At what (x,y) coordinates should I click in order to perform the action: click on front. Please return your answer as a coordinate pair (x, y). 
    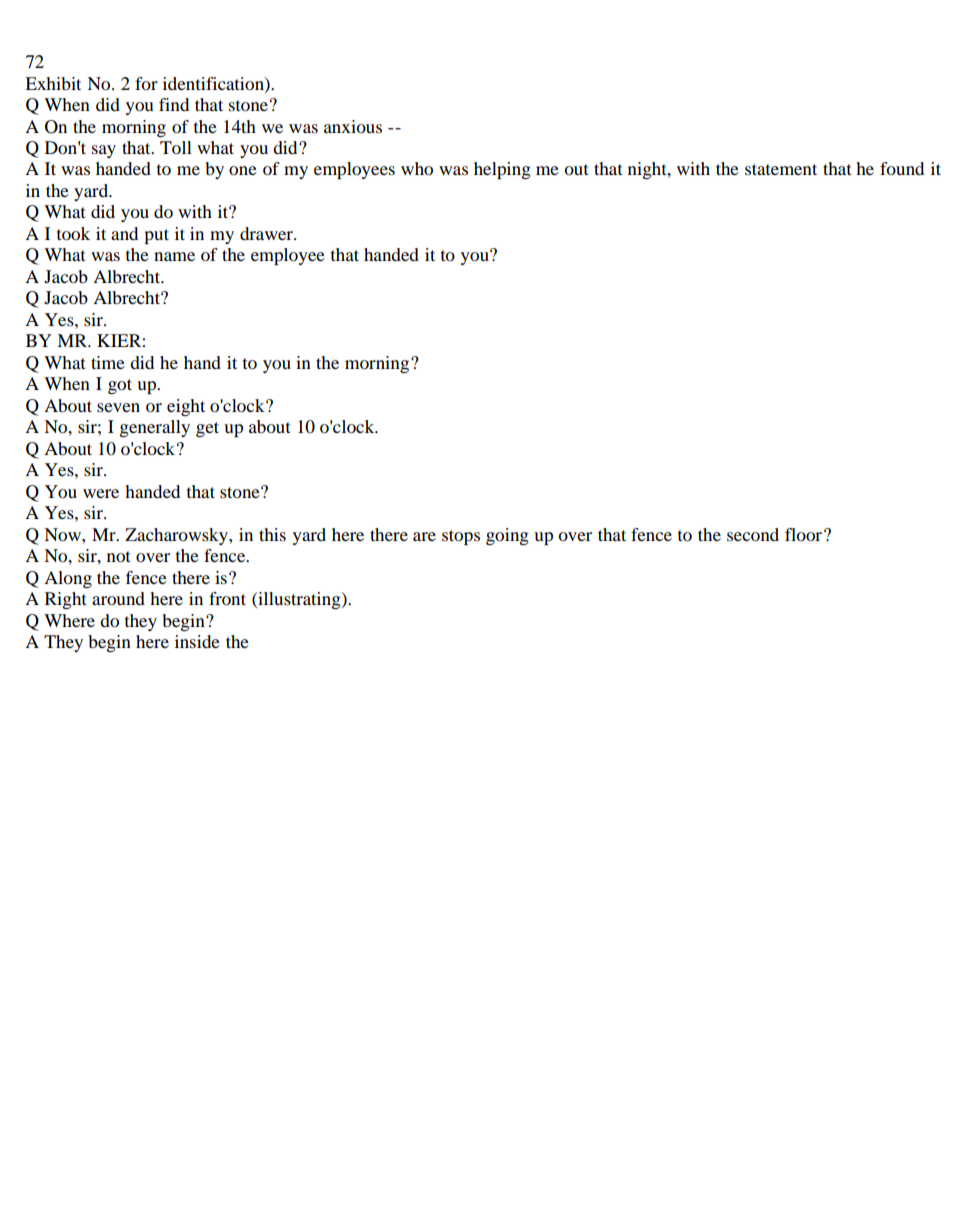
    Looking at the image, I should click on (227, 598).
